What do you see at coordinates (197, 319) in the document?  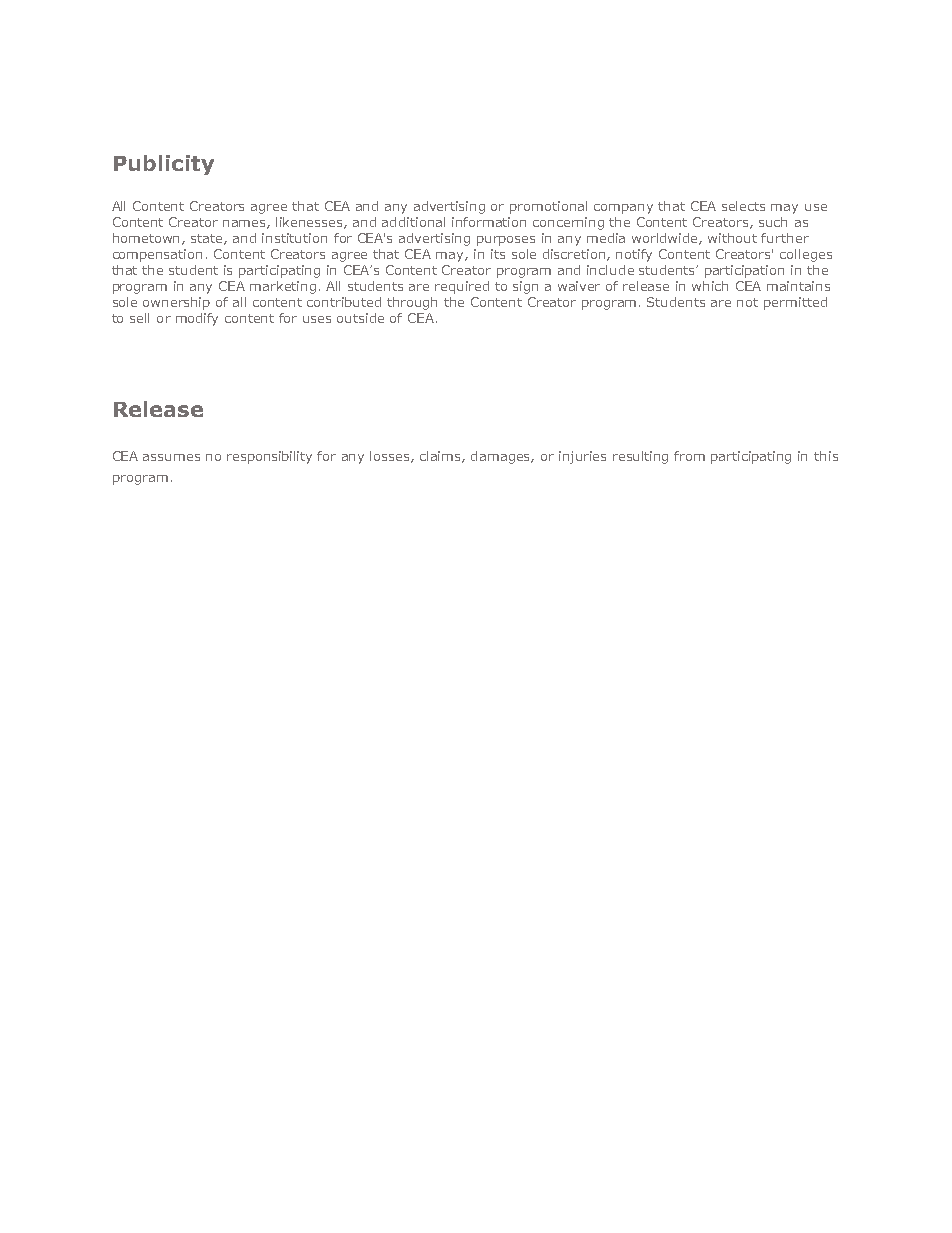 I see `modify` at bounding box center [197, 319].
